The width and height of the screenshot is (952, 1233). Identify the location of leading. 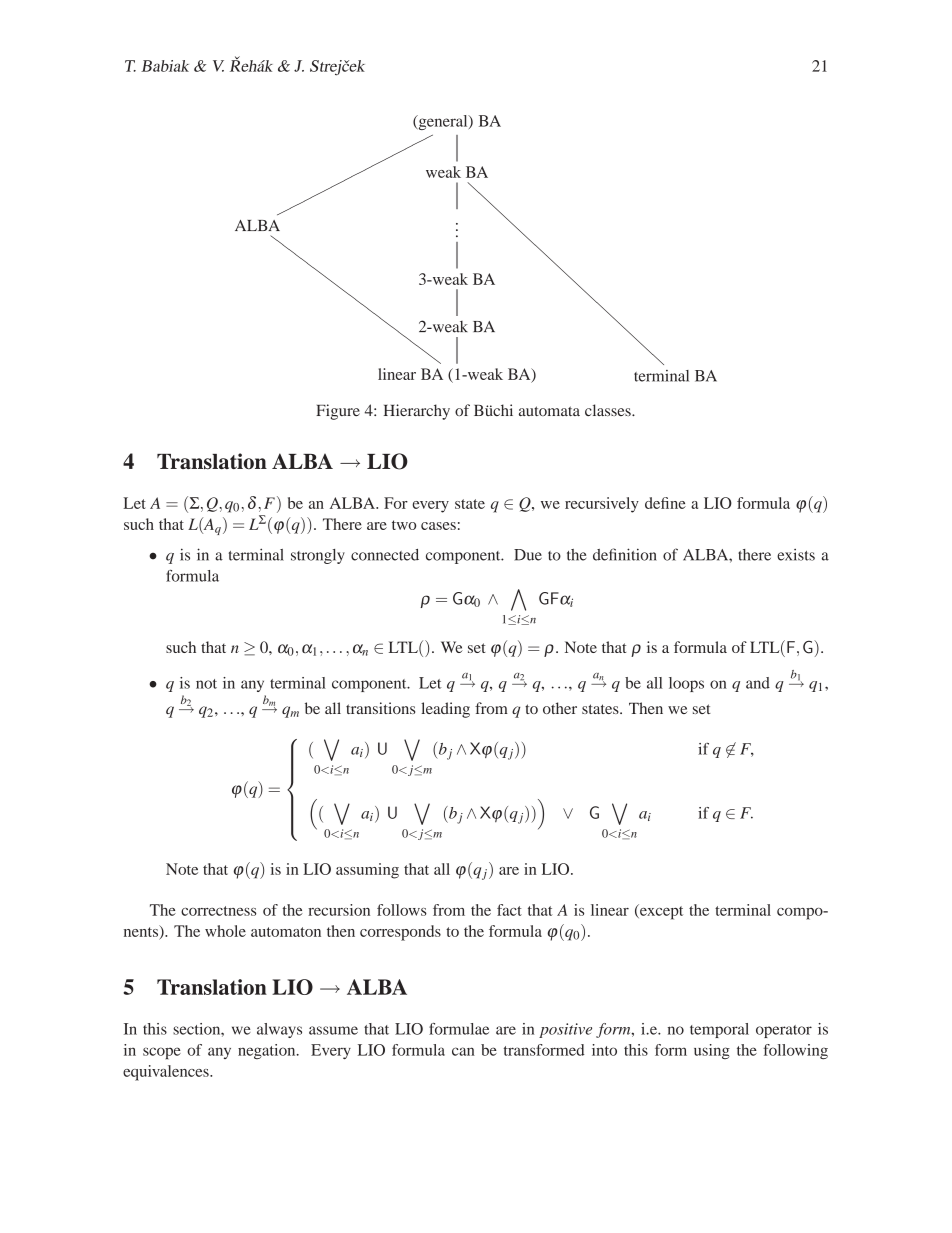
(445, 710).
